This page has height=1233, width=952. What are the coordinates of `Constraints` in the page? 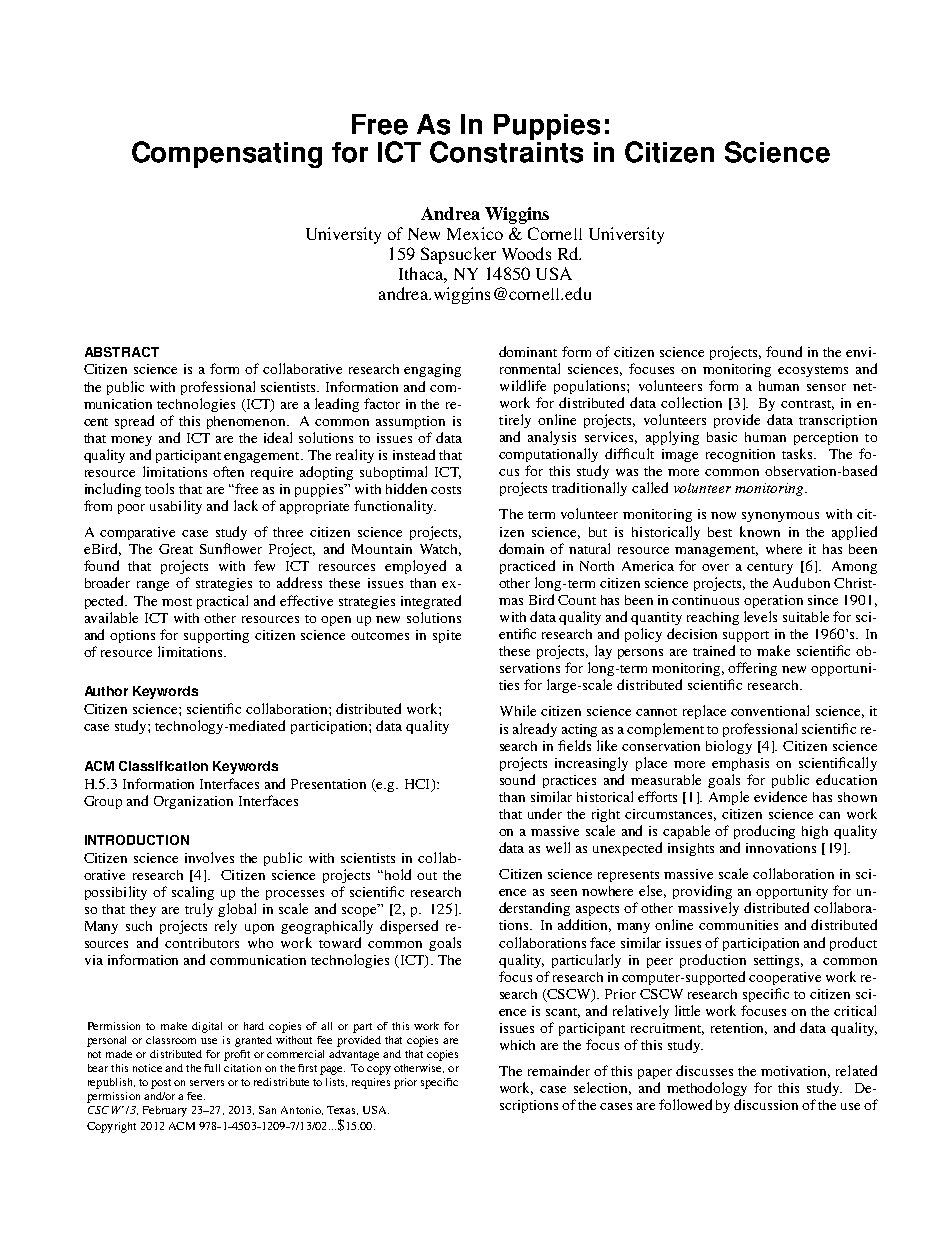 It's located at (506, 150).
